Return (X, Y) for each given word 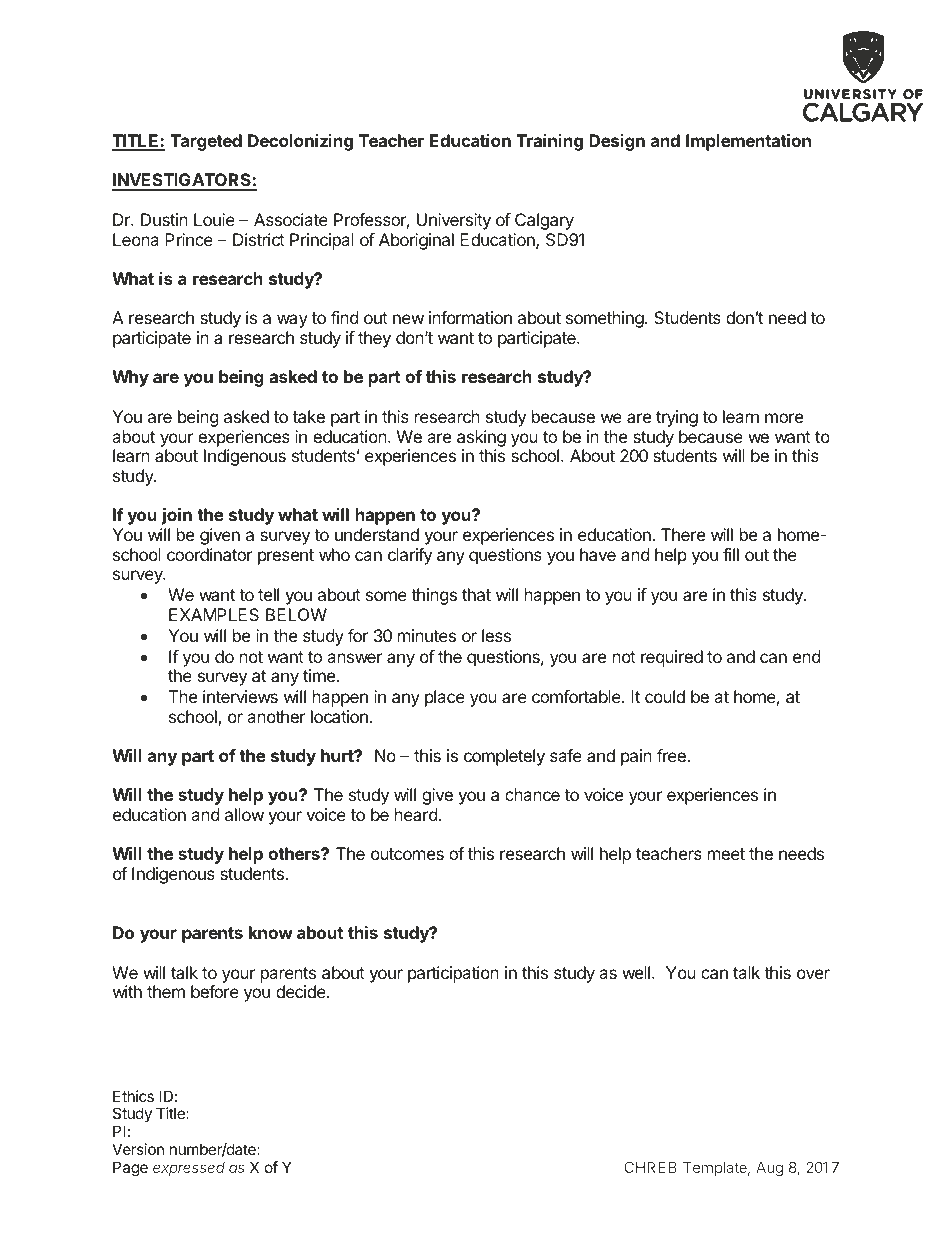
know (271, 932)
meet (726, 854)
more (784, 418)
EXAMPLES (214, 614)
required (672, 658)
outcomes (407, 854)
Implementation (748, 142)
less (496, 635)
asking (481, 438)
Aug (769, 1169)
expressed (189, 1169)
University (454, 221)
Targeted (206, 142)
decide (302, 991)
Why (130, 378)
